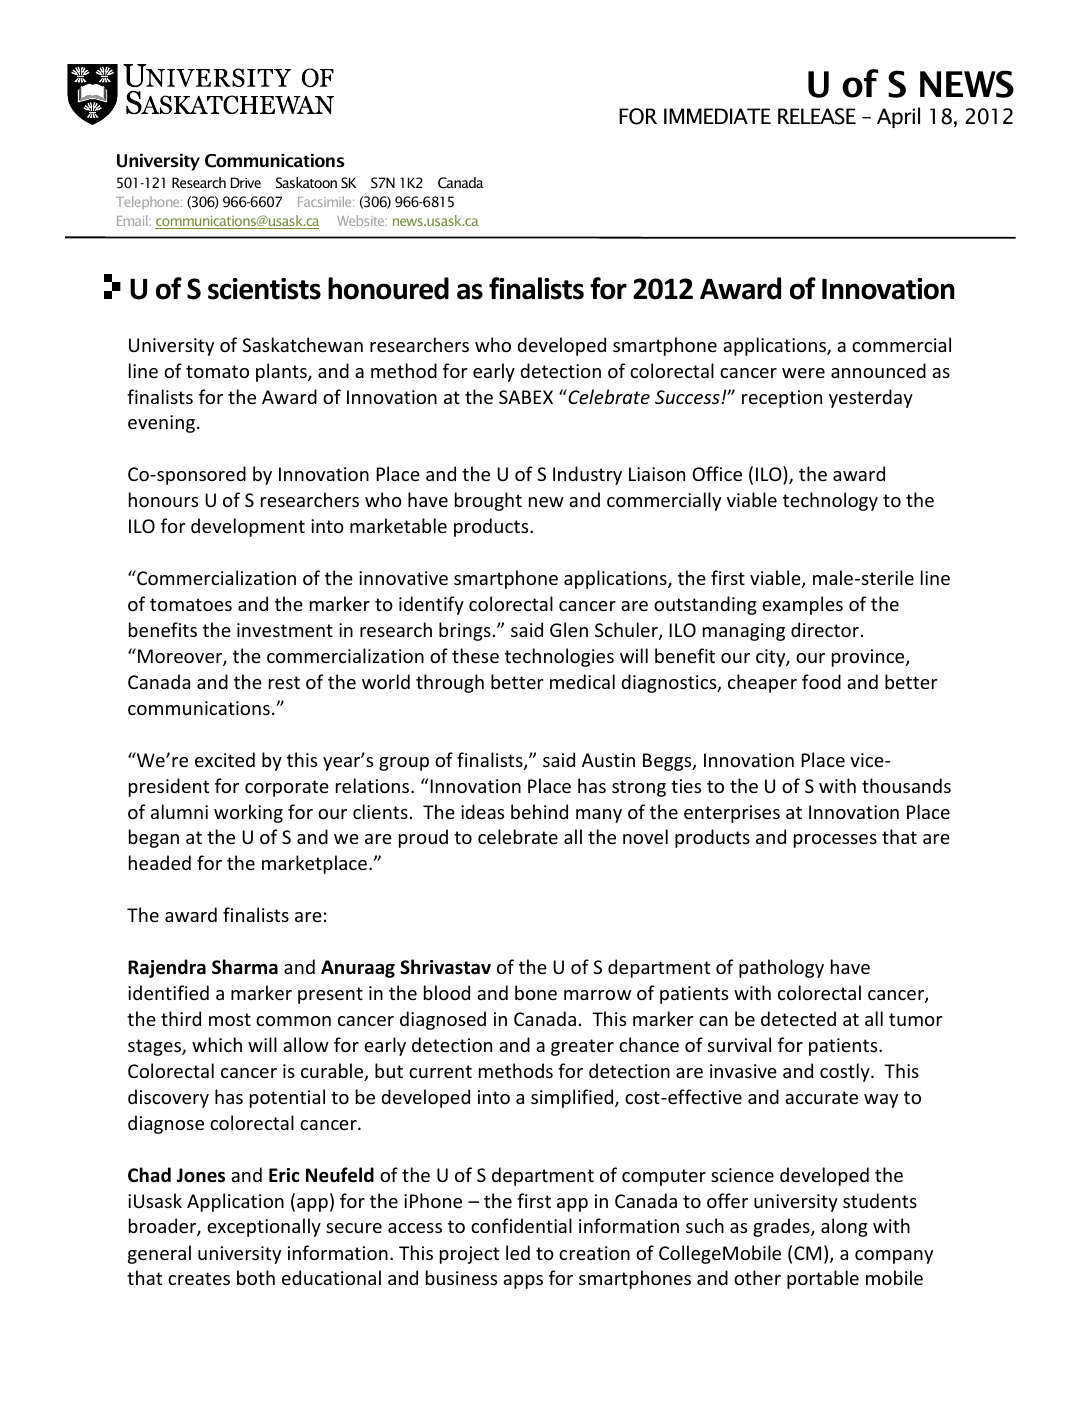  I want to click on along, so click(844, 1227).
